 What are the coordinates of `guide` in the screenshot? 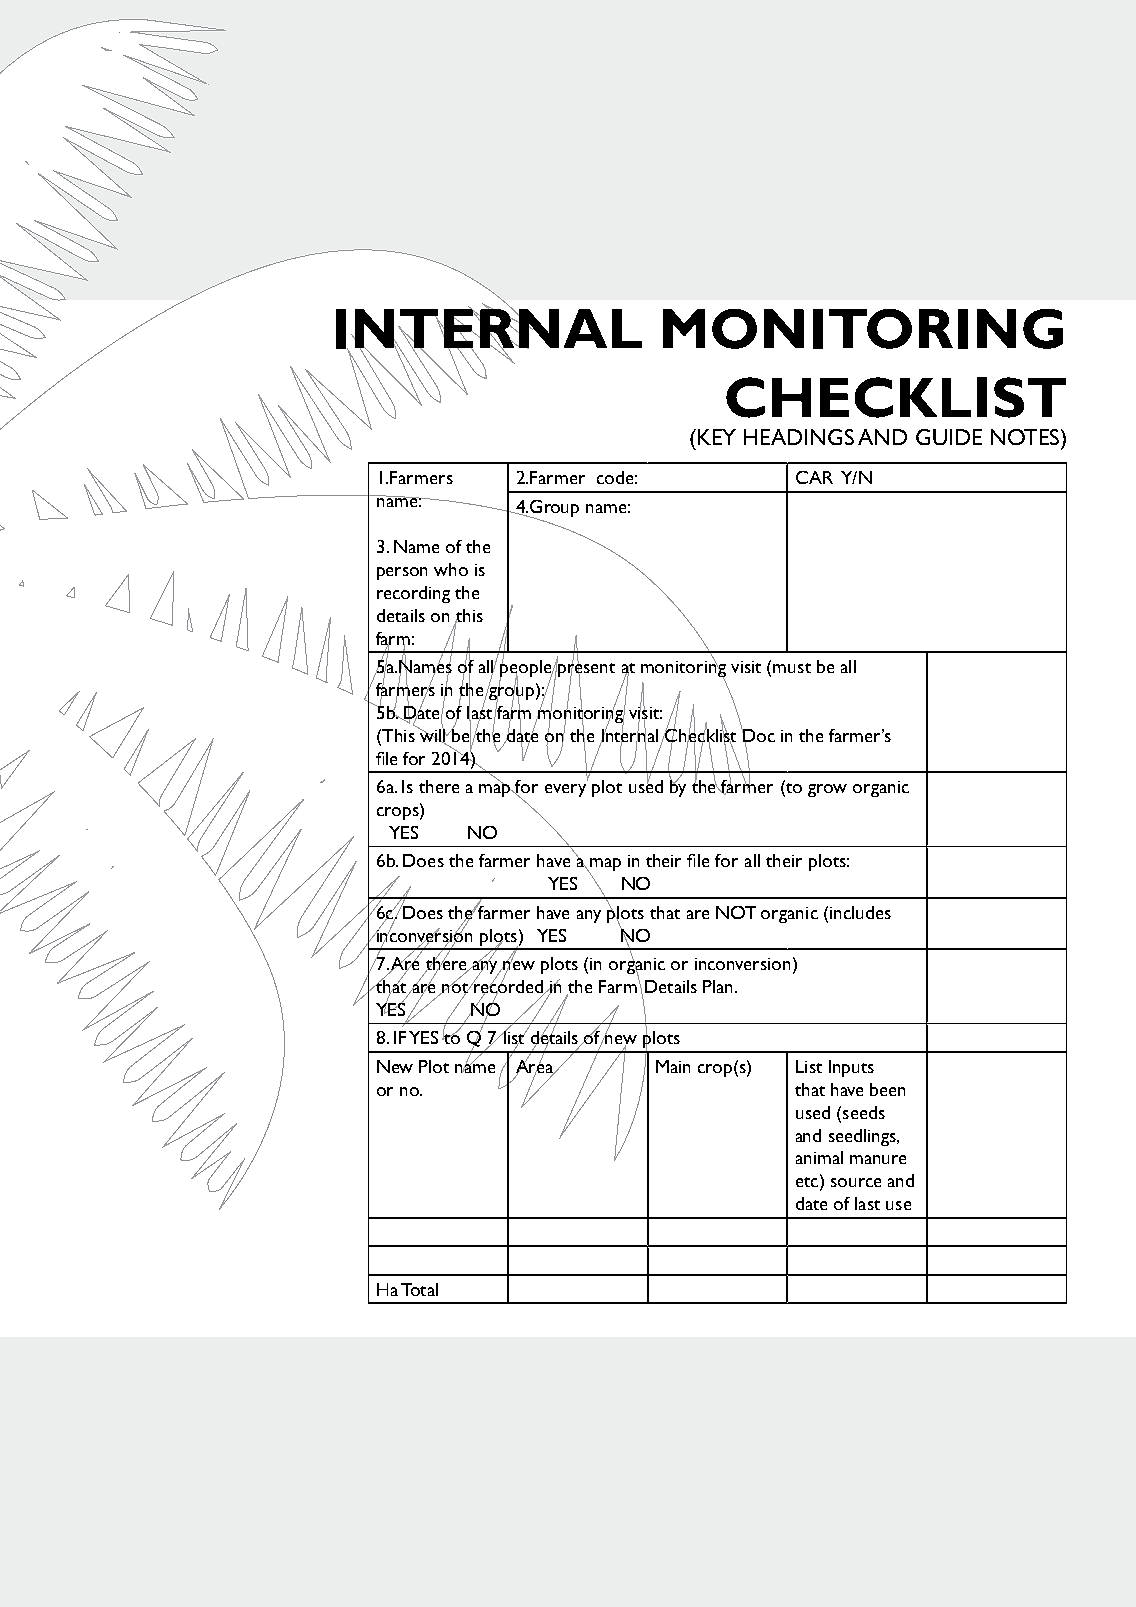 It's located at (949, 437).
